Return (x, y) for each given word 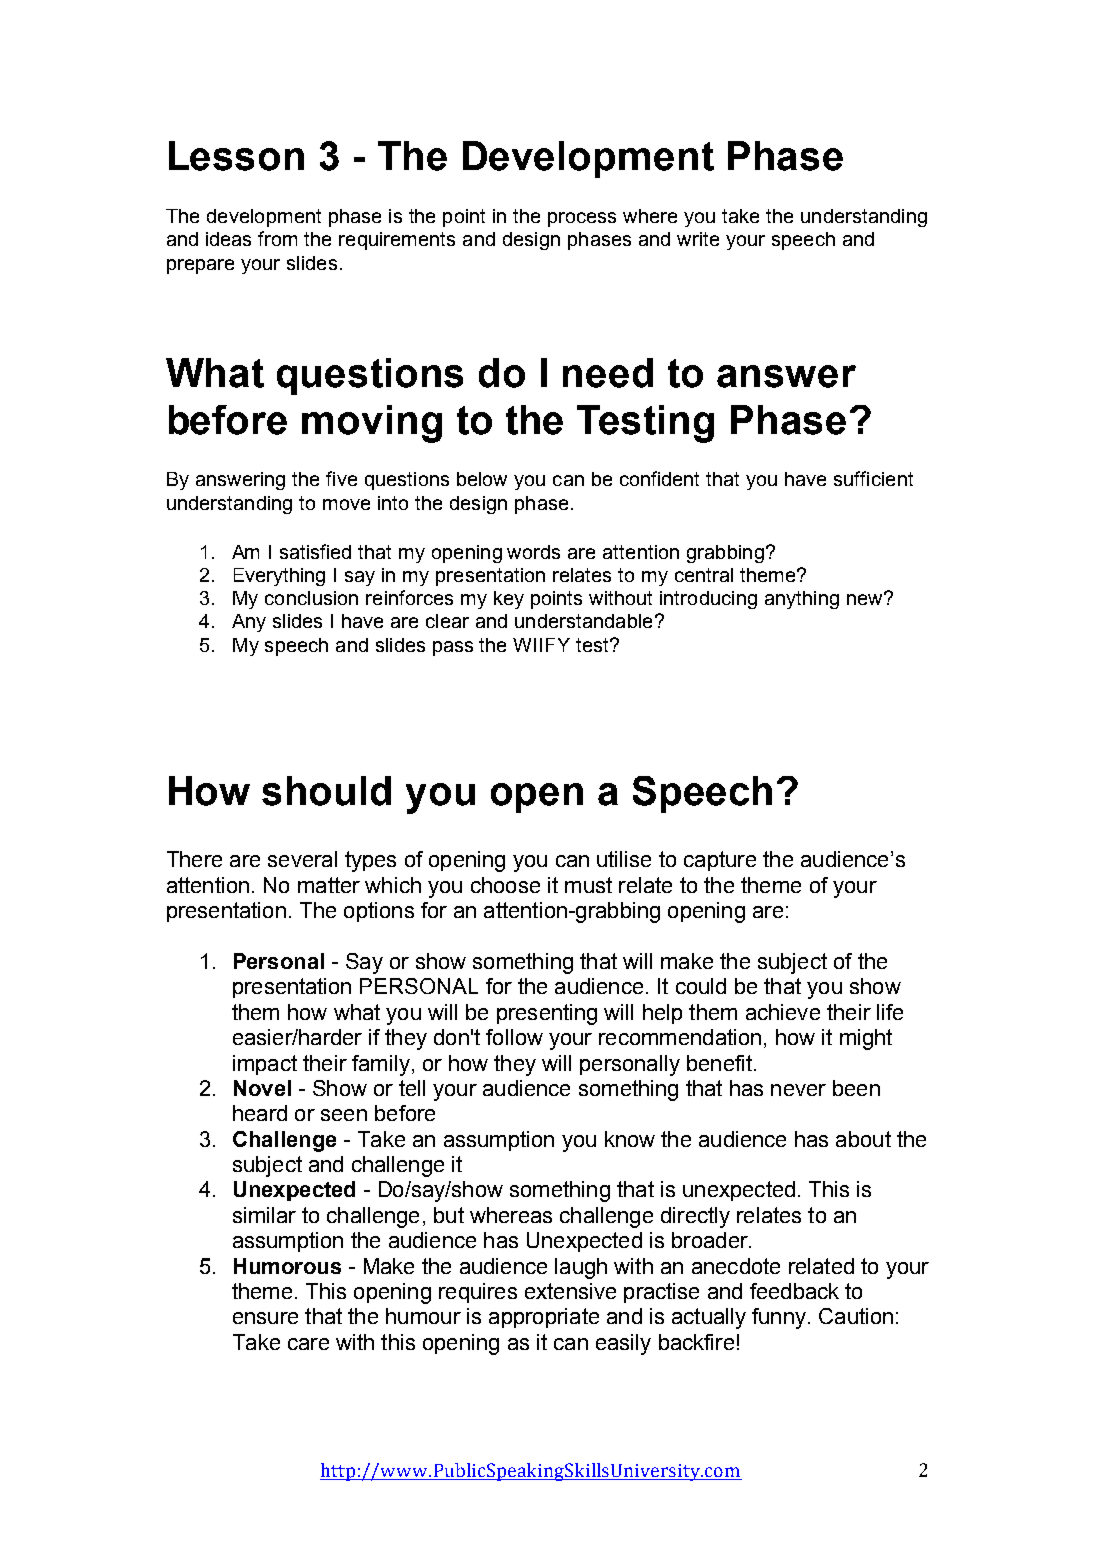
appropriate (544, 1318)
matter (329, 885)
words (533, 552)
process (582, 219)
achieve (783, 1012)
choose (505, 885)
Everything (279, 577)
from (277, 238)
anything (802, 600)
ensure (265, 1318)
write (698, 239)
